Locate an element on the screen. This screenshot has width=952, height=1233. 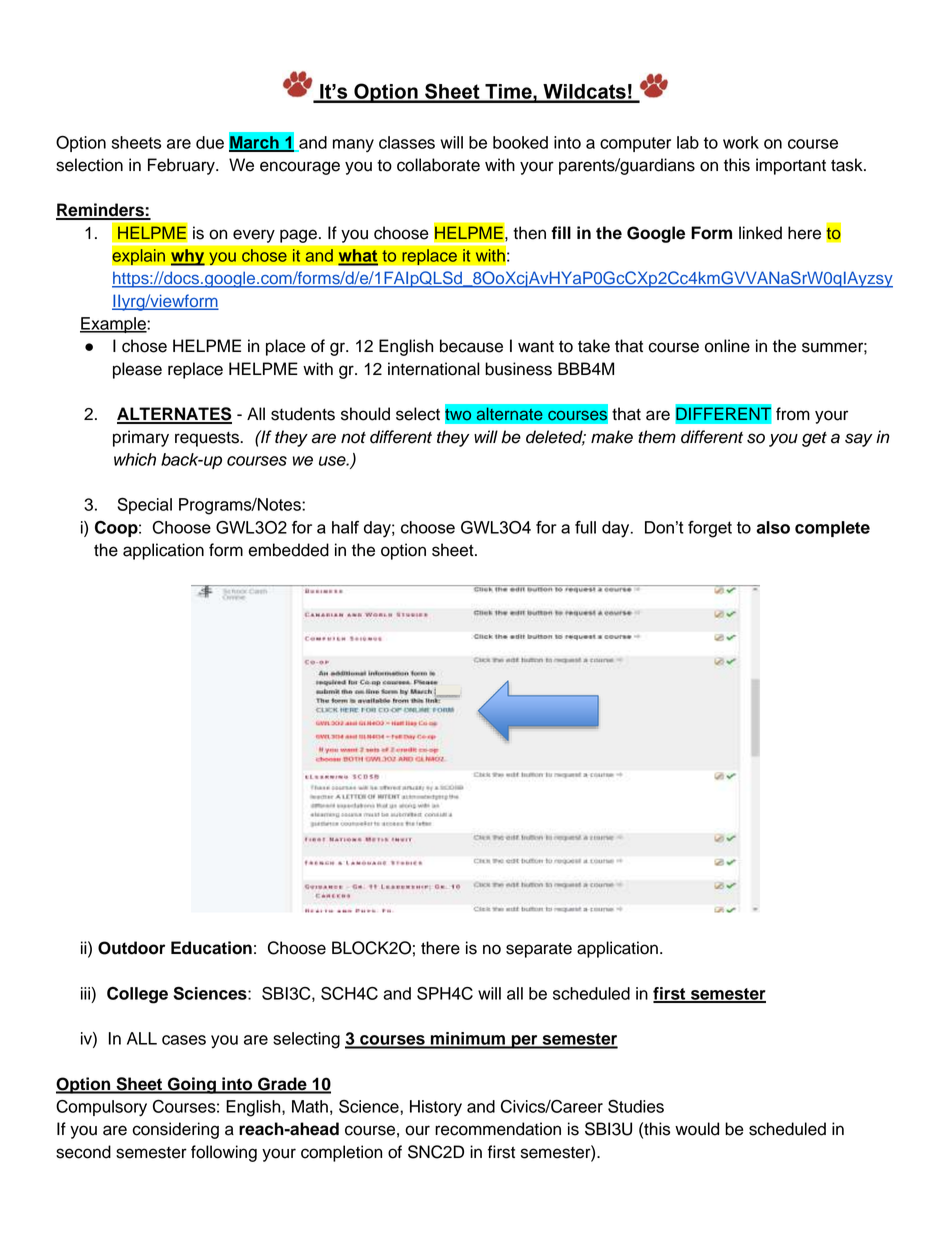
full is located at coordinates (585, 527).
